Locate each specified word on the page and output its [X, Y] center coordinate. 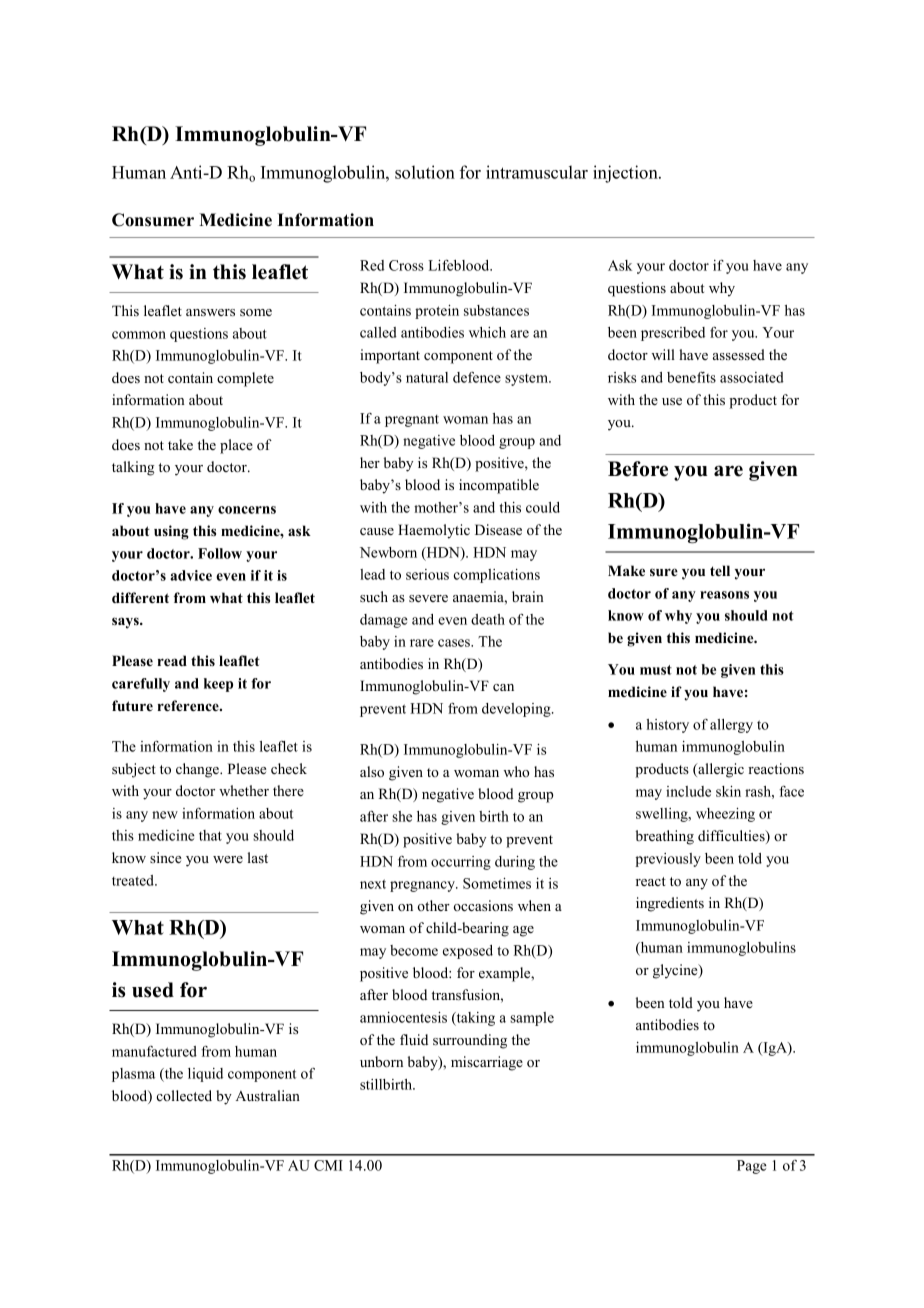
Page [752, 1167]
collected [184, 1095]
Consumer [153, 220]
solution [425, 172]
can [503, 687]
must [656, 670]
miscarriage [487, 1063]
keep [218, 685]
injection [626, 174]
